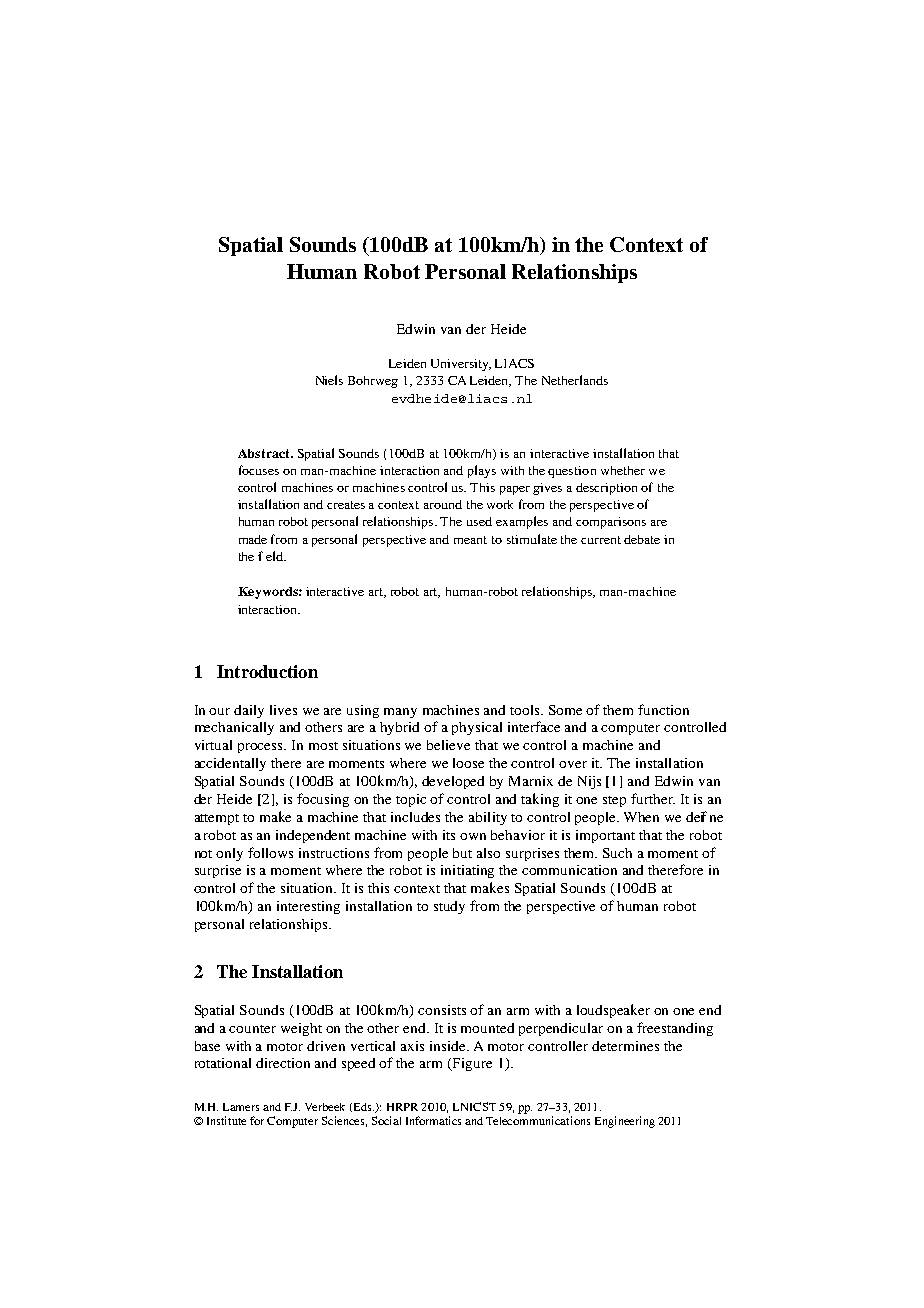 Image resolution: width=924 pixels, height=1308 pixels. I want to click on Niels, so click(329, 380).
